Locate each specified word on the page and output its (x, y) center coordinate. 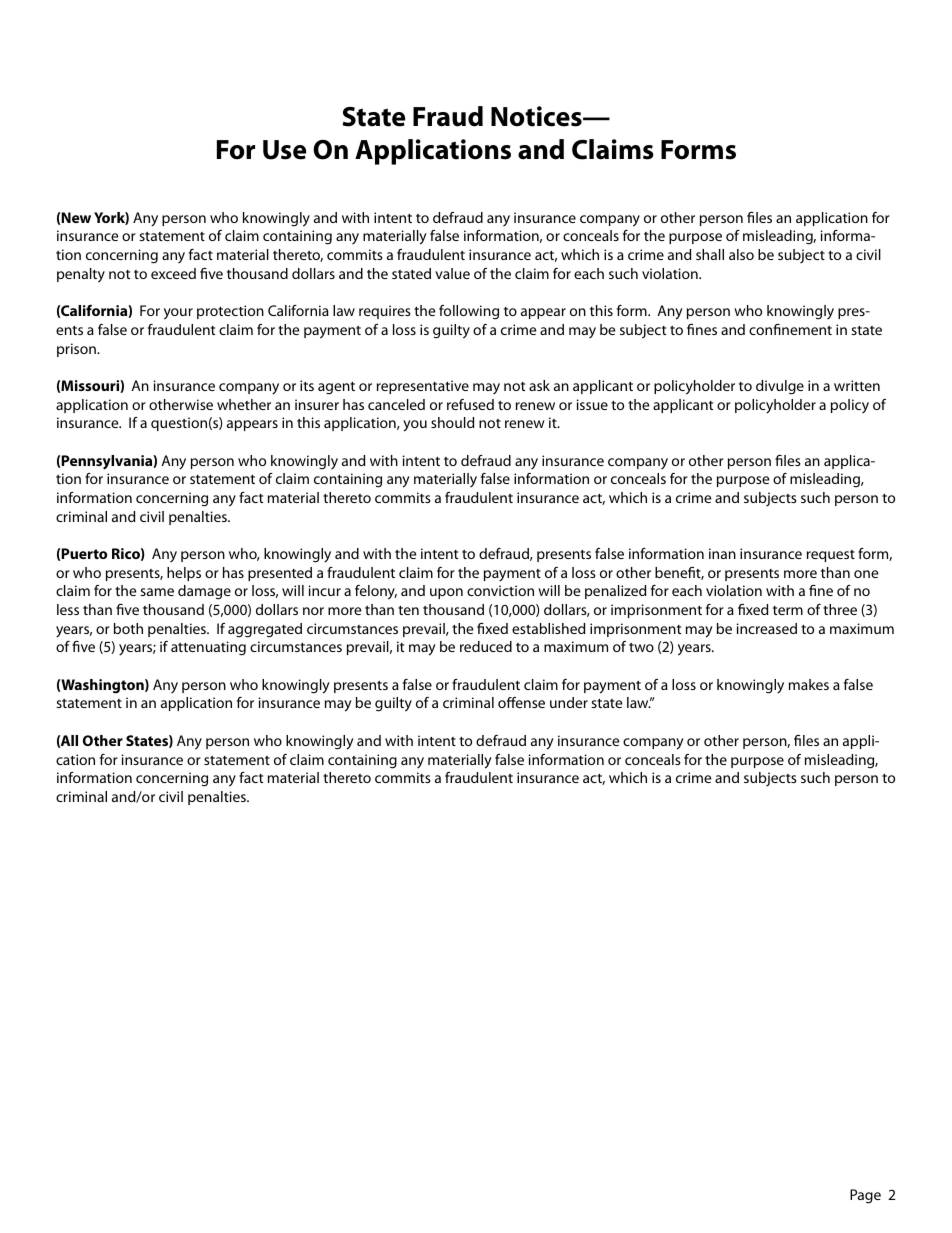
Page (865, 1196)
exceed (173, 273)
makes (809, 684)
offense (521, 702)
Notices (537, 116)
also (741, 254)
